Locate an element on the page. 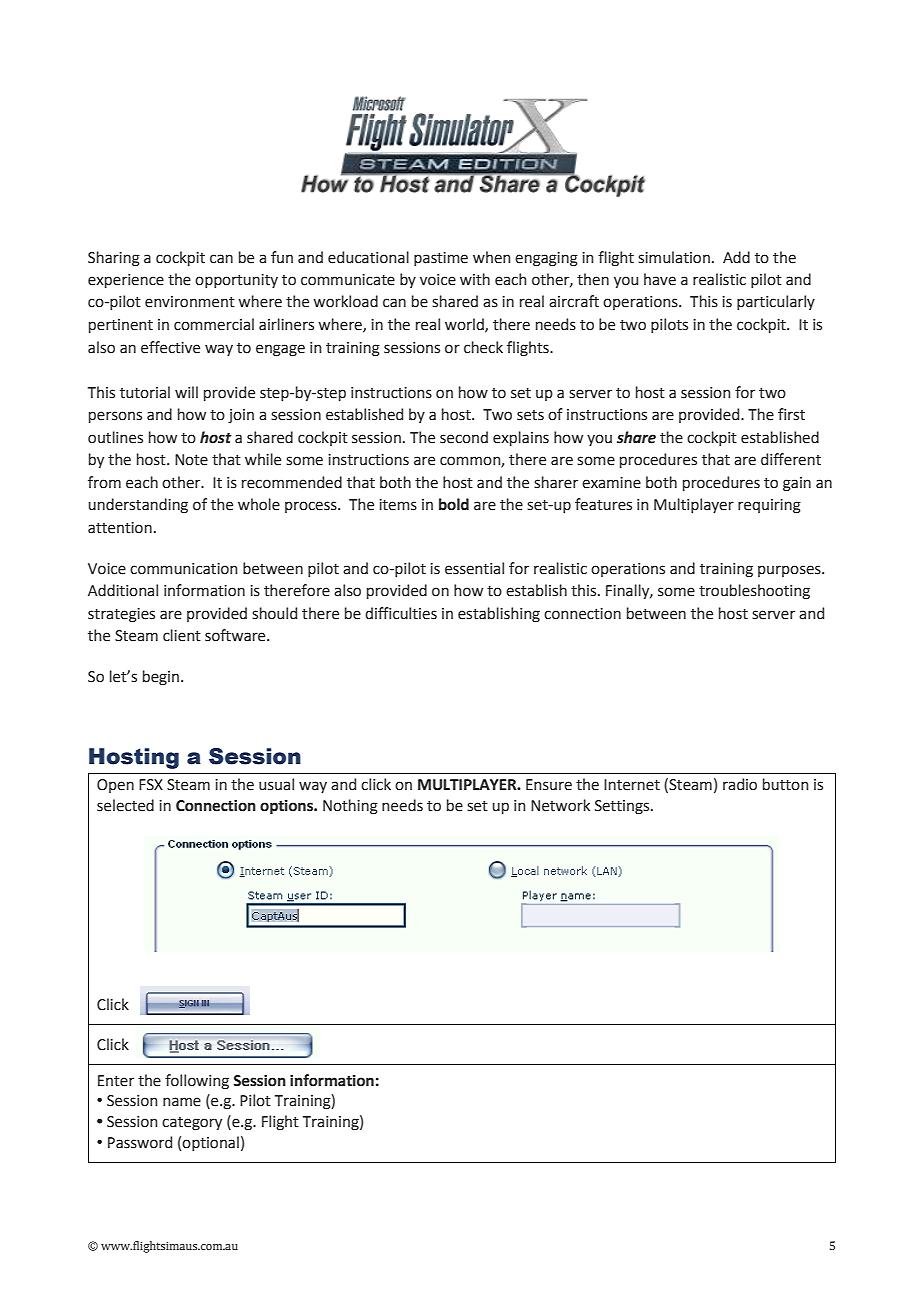 The width and height of the document is (924, 1308). difficulties is located at coordinates (401, 613).
